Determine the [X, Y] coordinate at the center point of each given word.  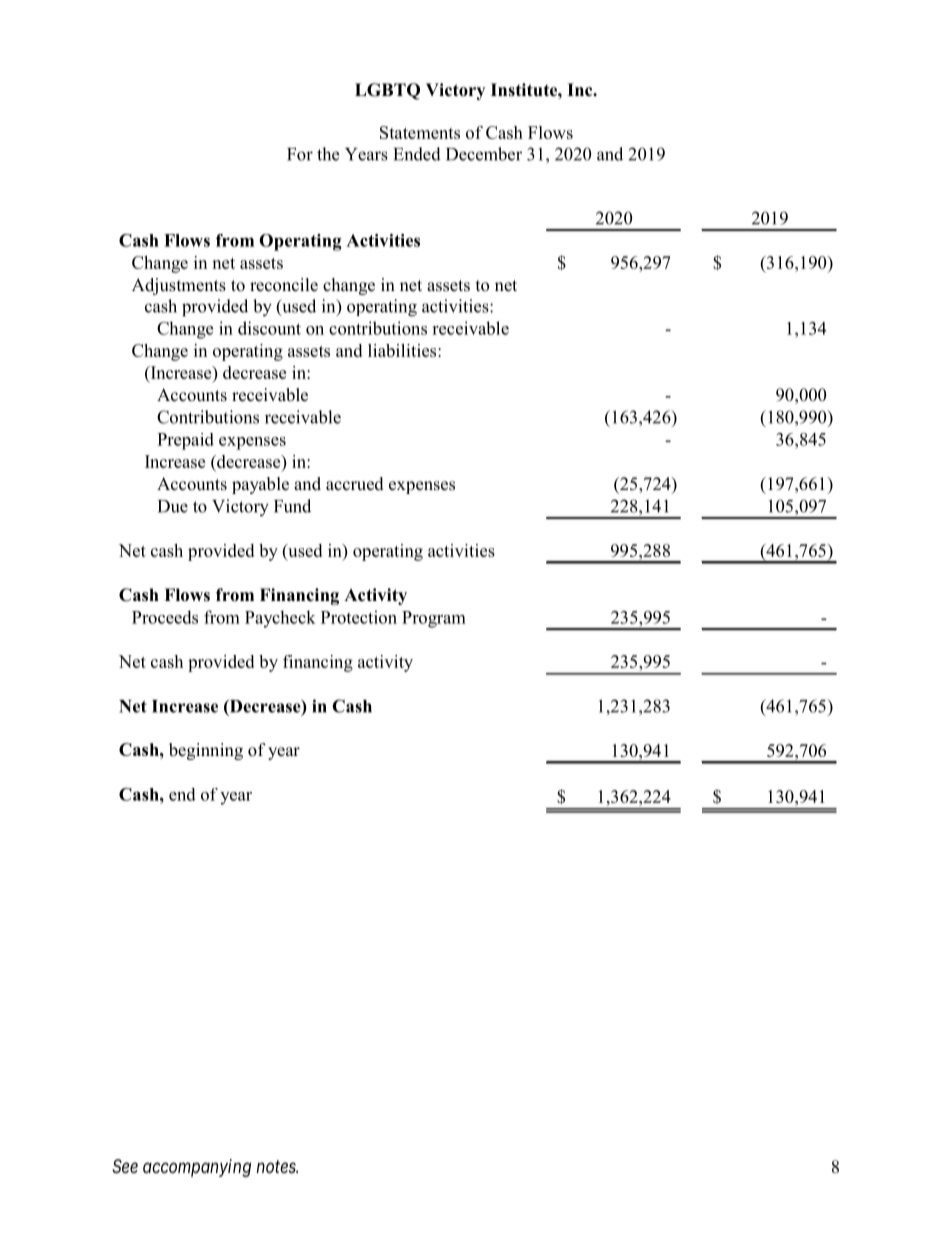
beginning [206, 751]
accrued [355, 484]
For [300, 154]
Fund [292, 506]
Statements [420, 132]
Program [434, 619]
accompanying [197, 1168]
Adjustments [179, 286]
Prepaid [185, 441]
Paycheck [280, 619]
